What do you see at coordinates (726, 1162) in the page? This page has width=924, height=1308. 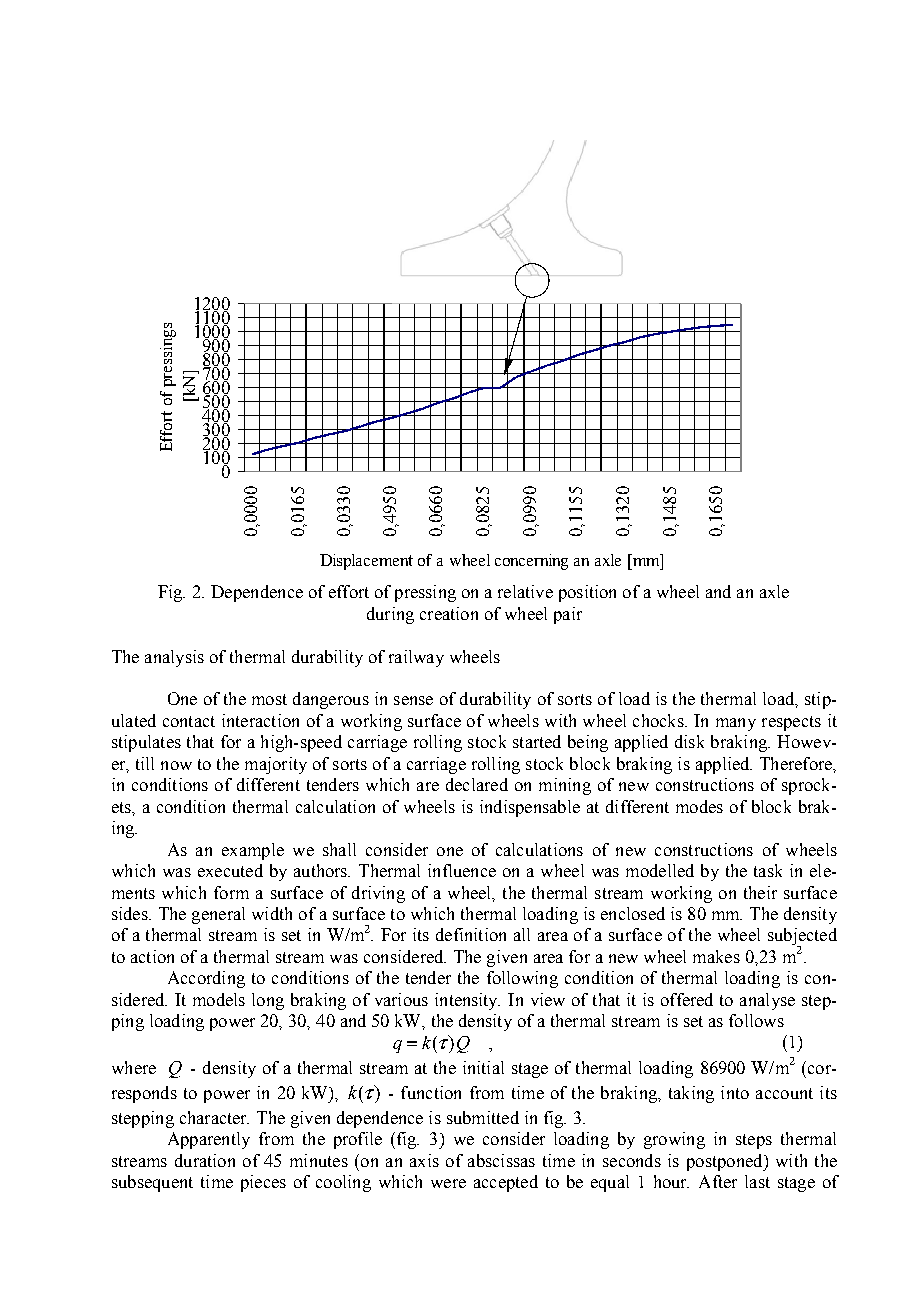 I see `postponed` at bounding box center [726, 1162].
